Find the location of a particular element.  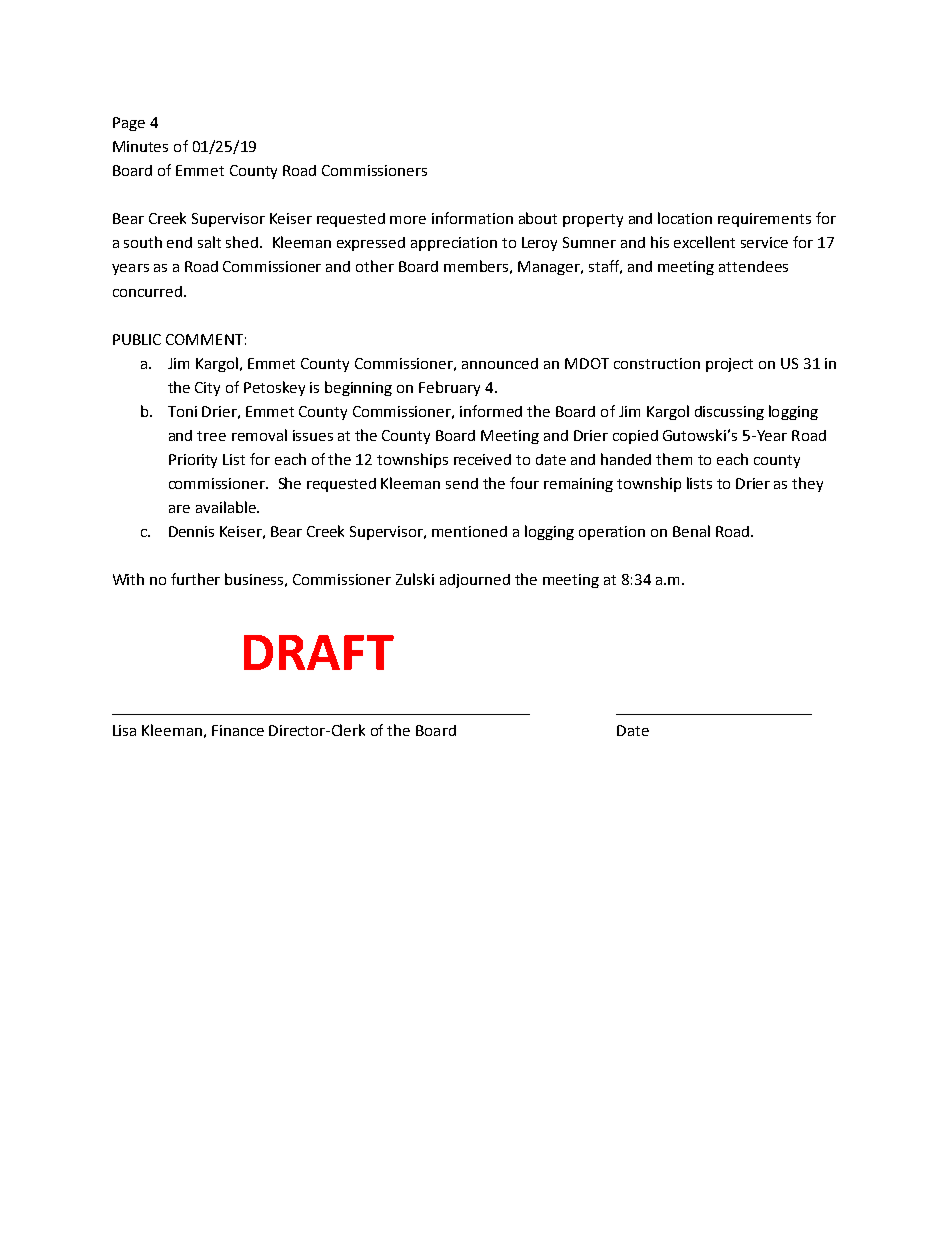

tree is located at coordinates (211, 436).
